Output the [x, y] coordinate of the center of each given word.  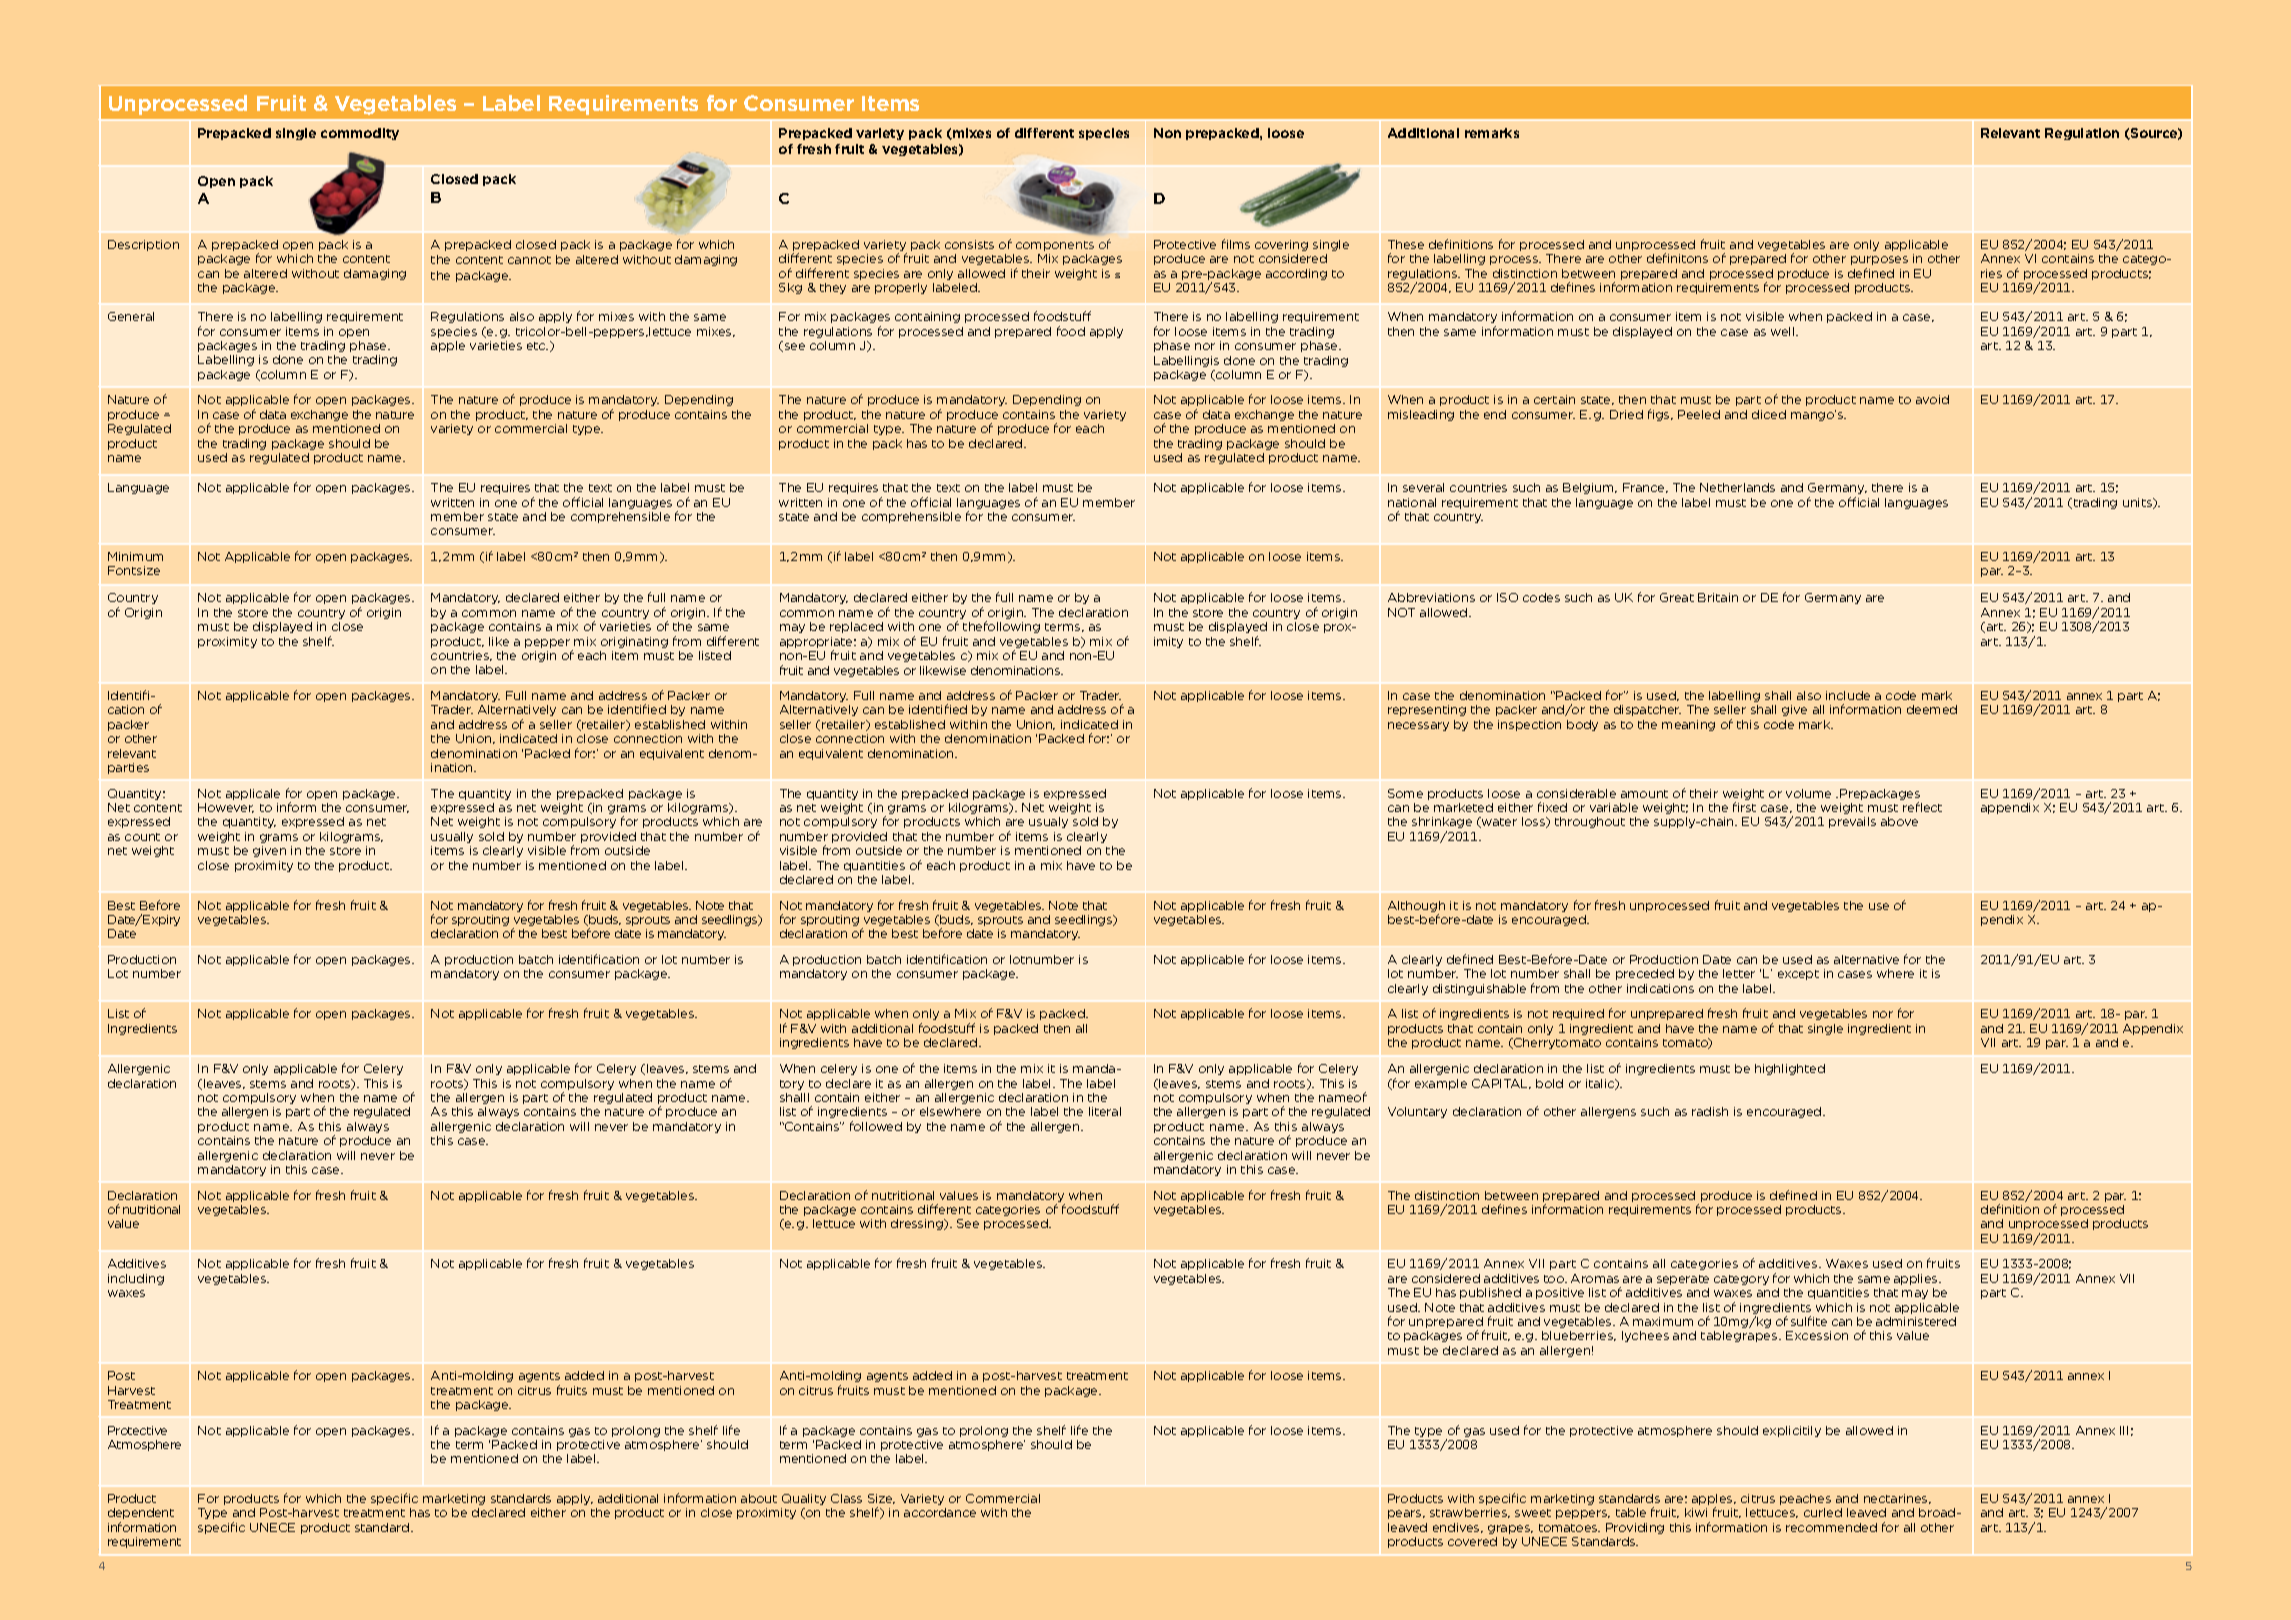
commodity [360, 134]
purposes [1879, 260]
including [136, 1279]
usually [452, 837]
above [1899, 821]
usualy [1048, 822]
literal [1105, 1111]
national [1412, 502]
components [1055, 246]
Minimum [135, 556]
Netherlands [1737, 487]
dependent [141, 1515]
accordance [940, 1512]
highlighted [1790, 1069]
